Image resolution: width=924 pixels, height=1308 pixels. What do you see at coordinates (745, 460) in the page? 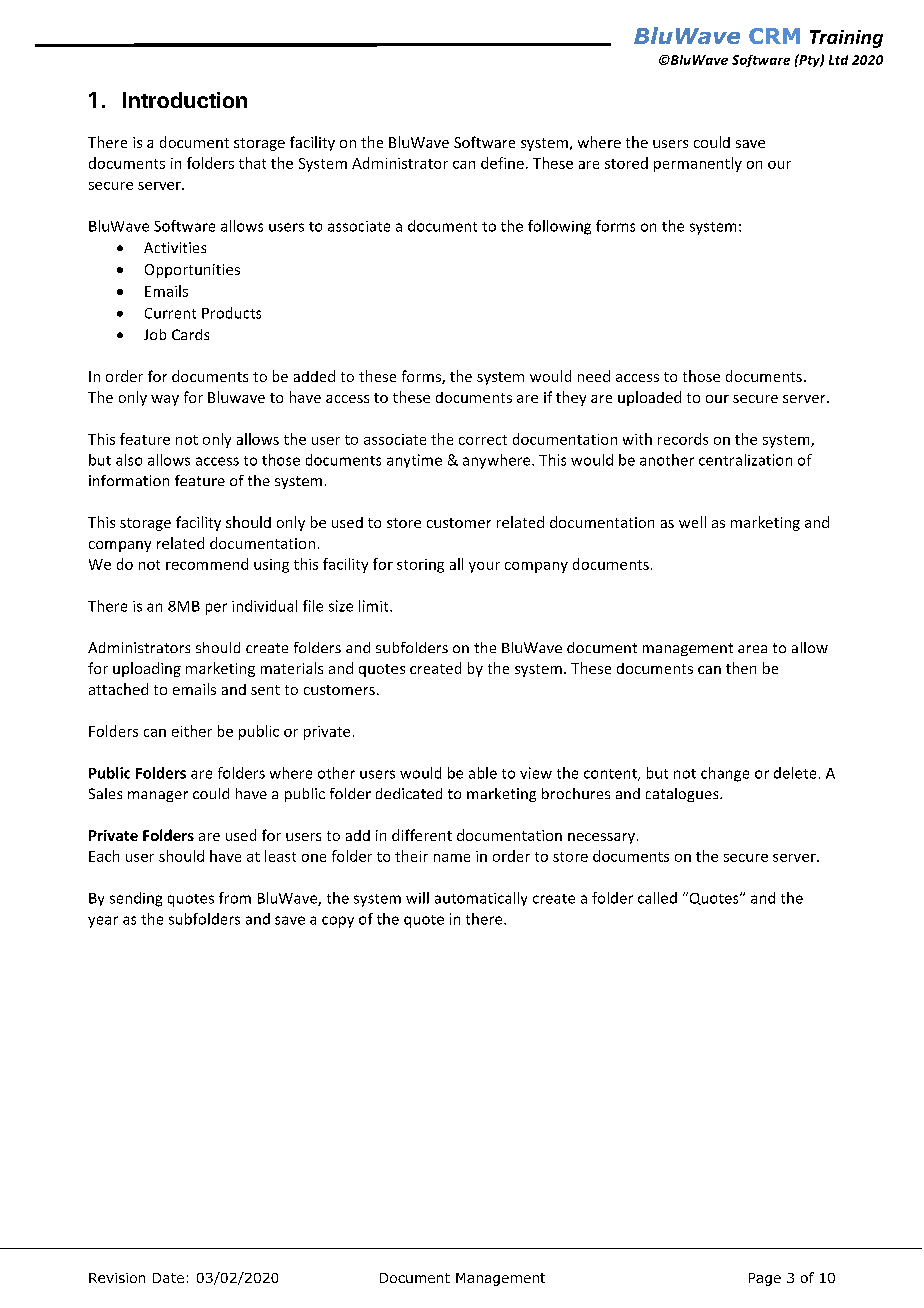
I see `centralization` at bounding box center [745, 460].
